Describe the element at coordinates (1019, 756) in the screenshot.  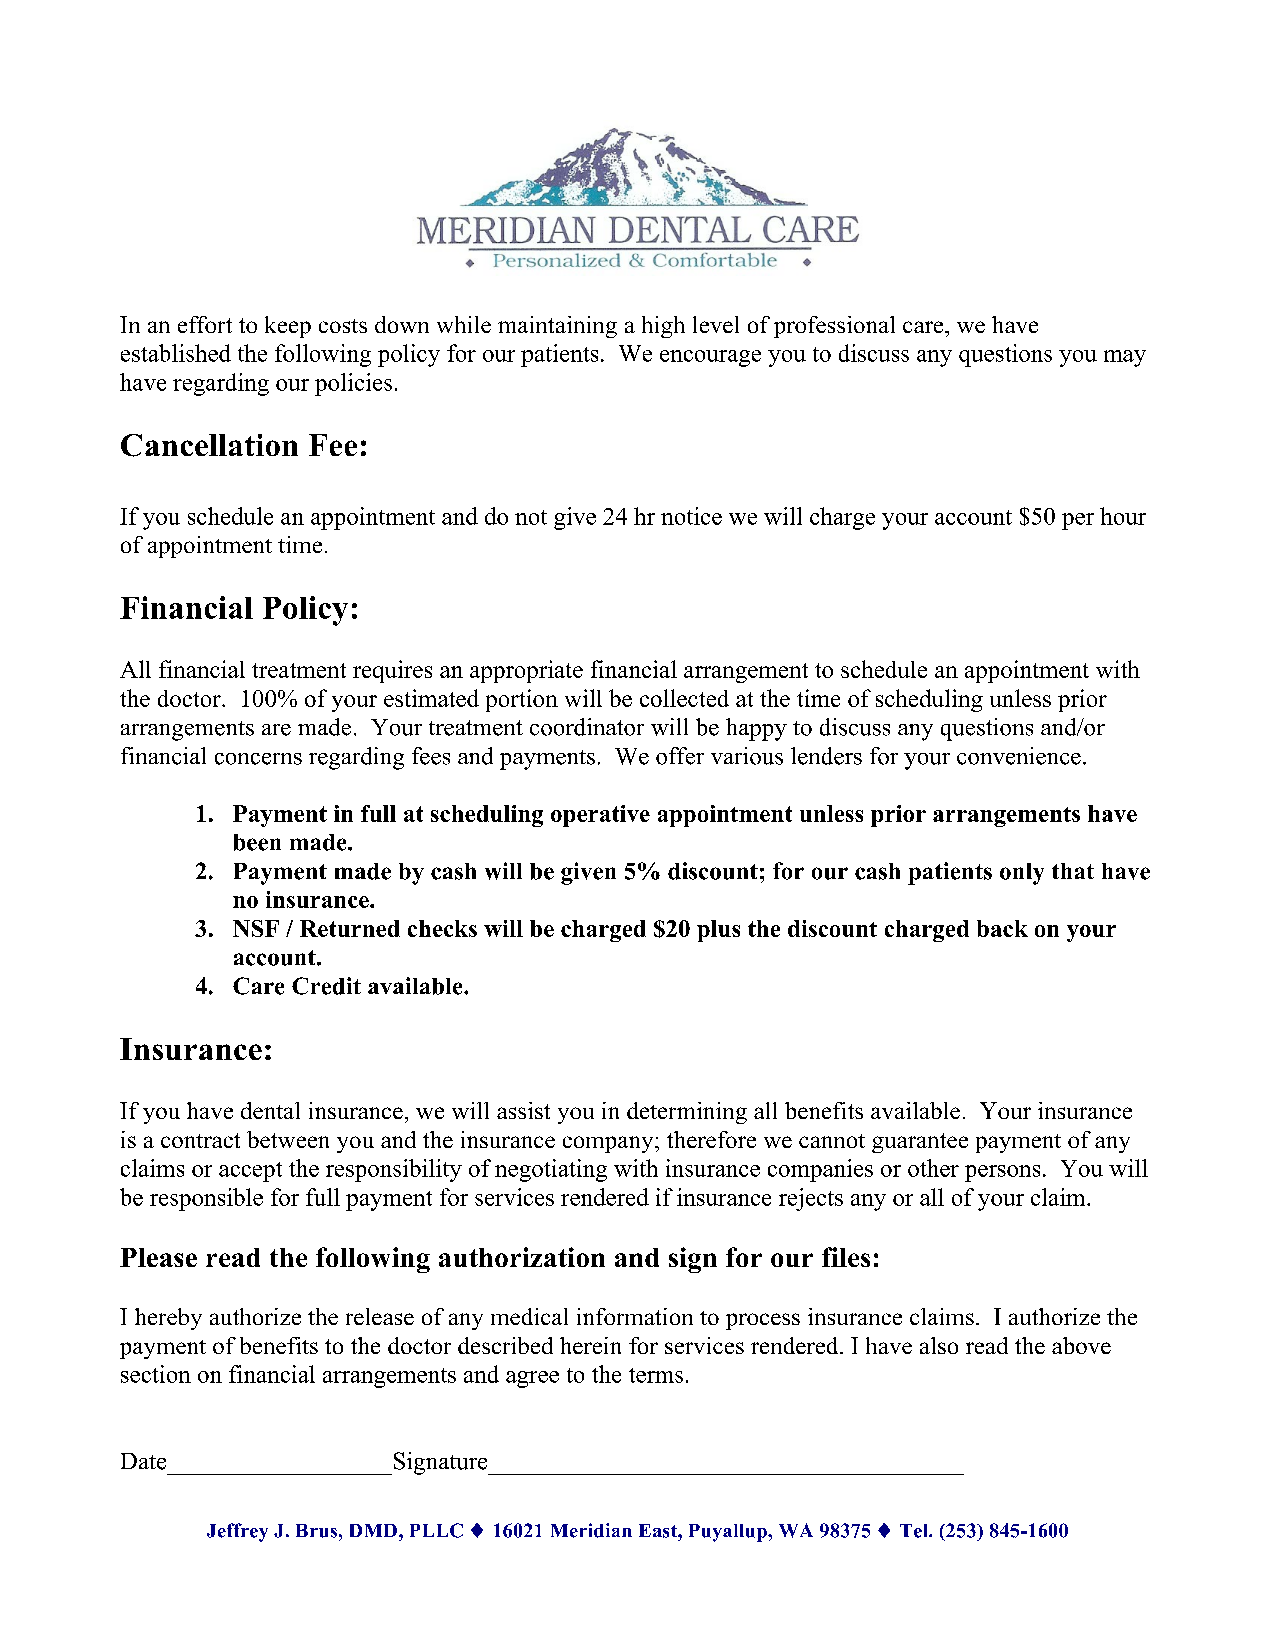
I see `convenience` at that location.
